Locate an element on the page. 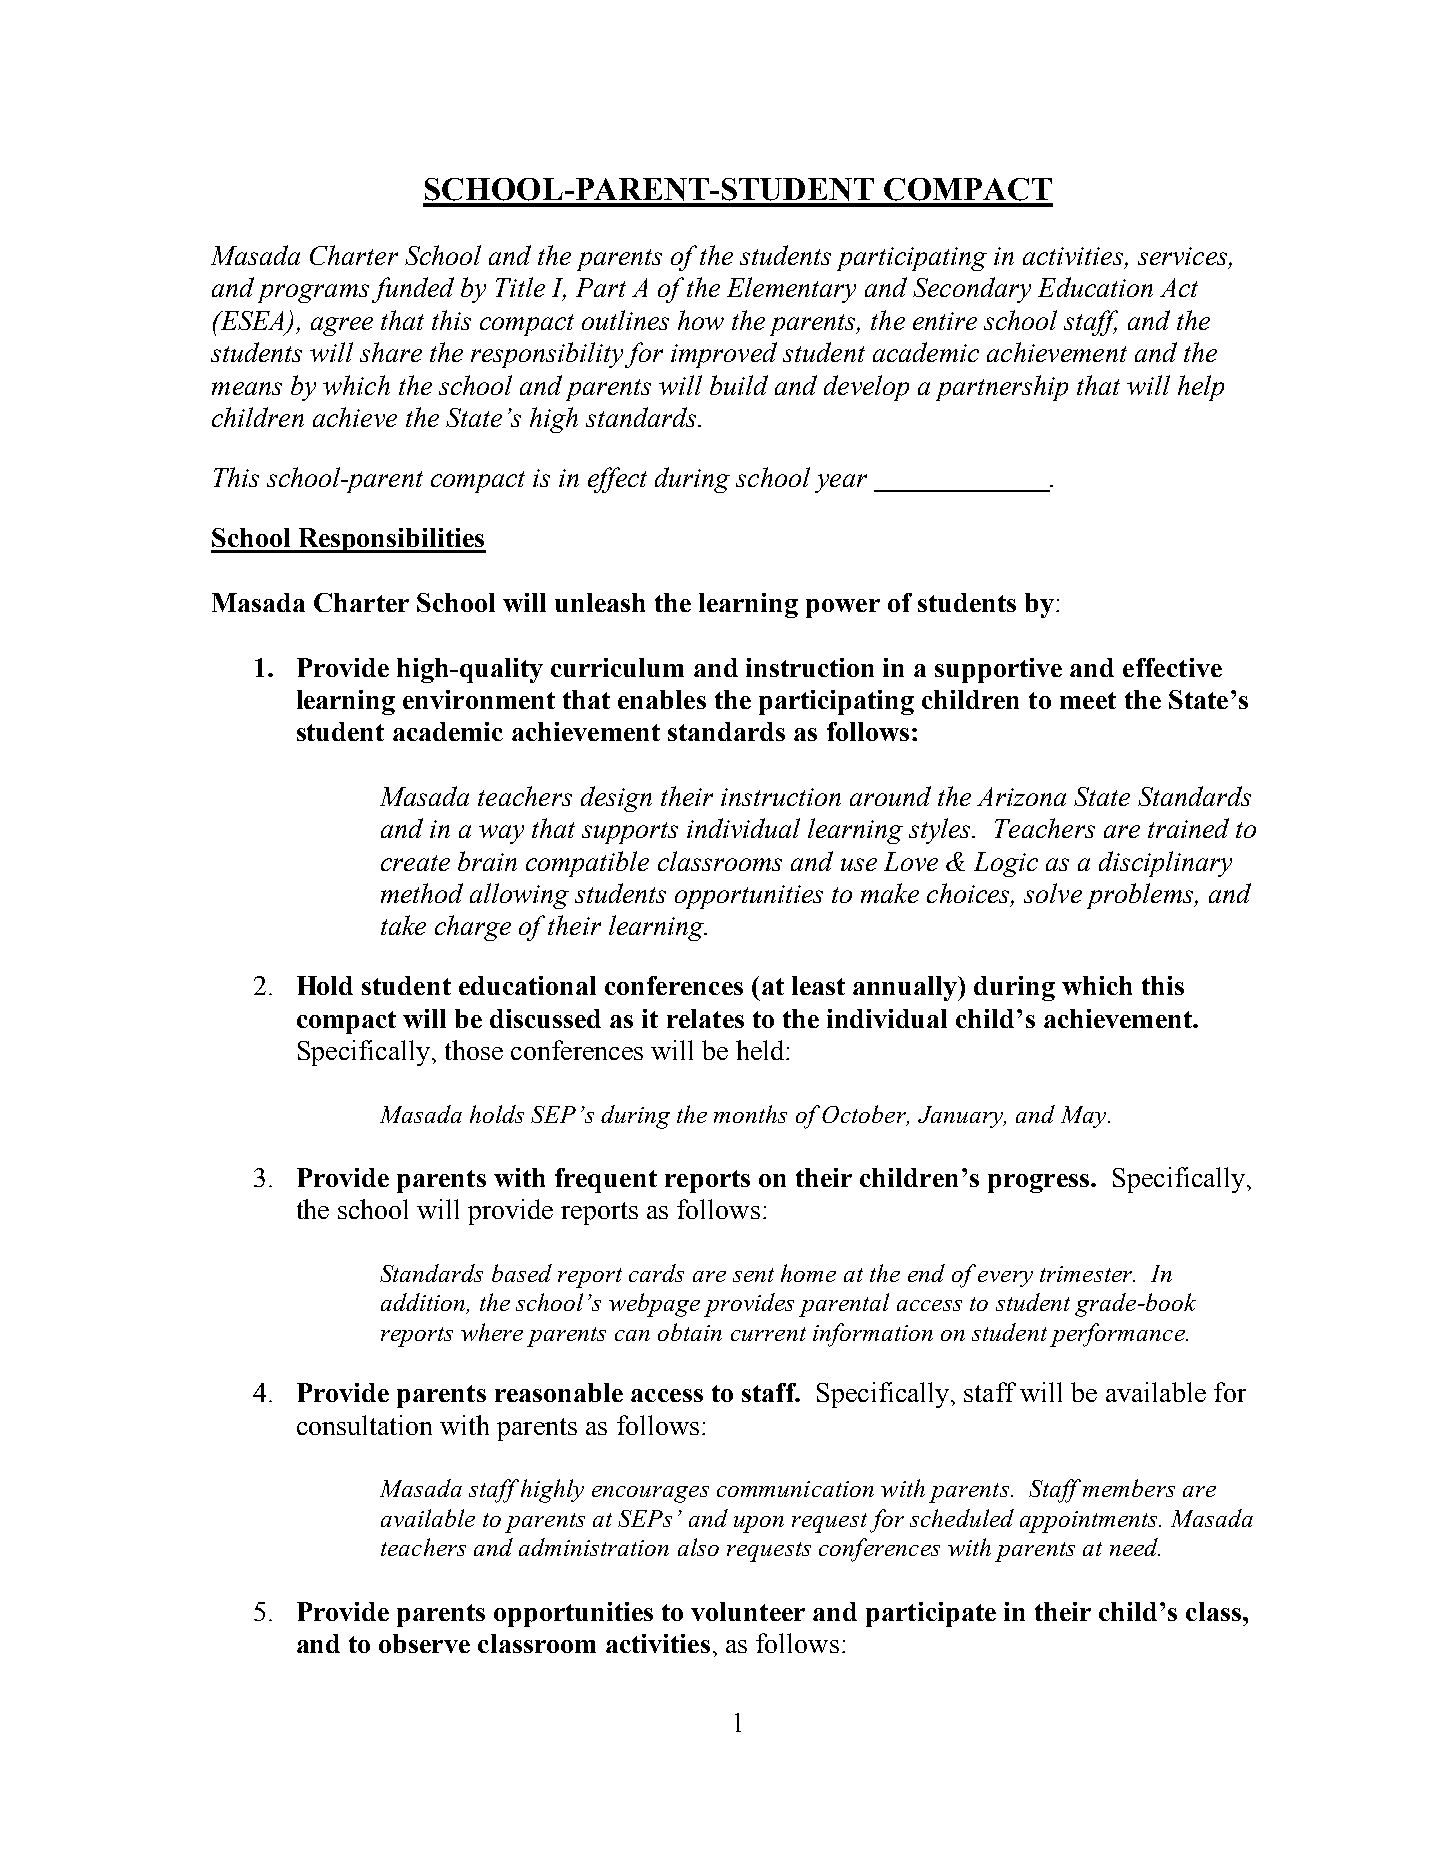 This document has height=1855, width=1433. relates is located at coordinates (705, 1018).
